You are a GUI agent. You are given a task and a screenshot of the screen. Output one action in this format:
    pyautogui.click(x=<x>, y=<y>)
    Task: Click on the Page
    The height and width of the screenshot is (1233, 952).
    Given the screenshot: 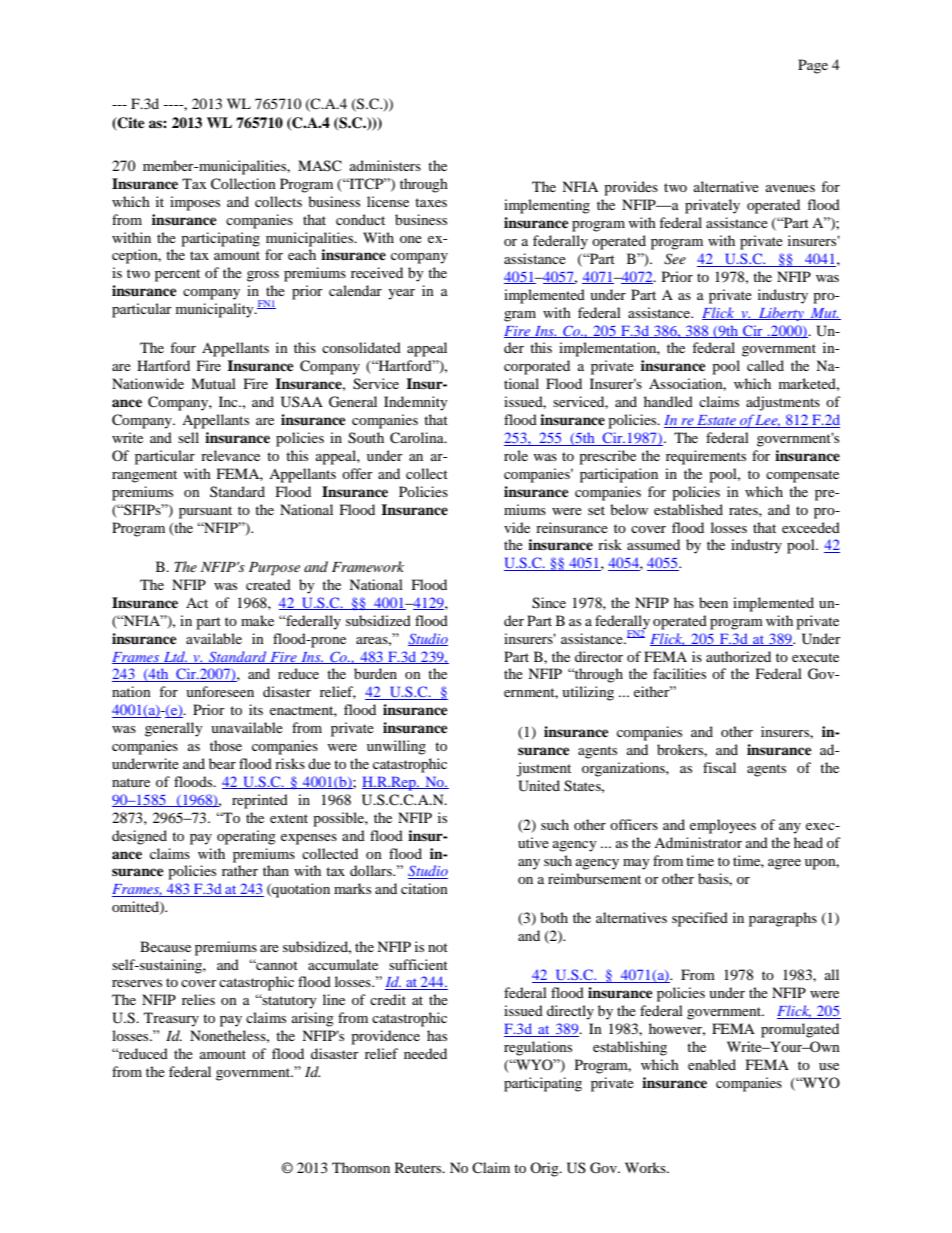 What is the action you would take?
    pyautogui.click(x=813, y=66)
